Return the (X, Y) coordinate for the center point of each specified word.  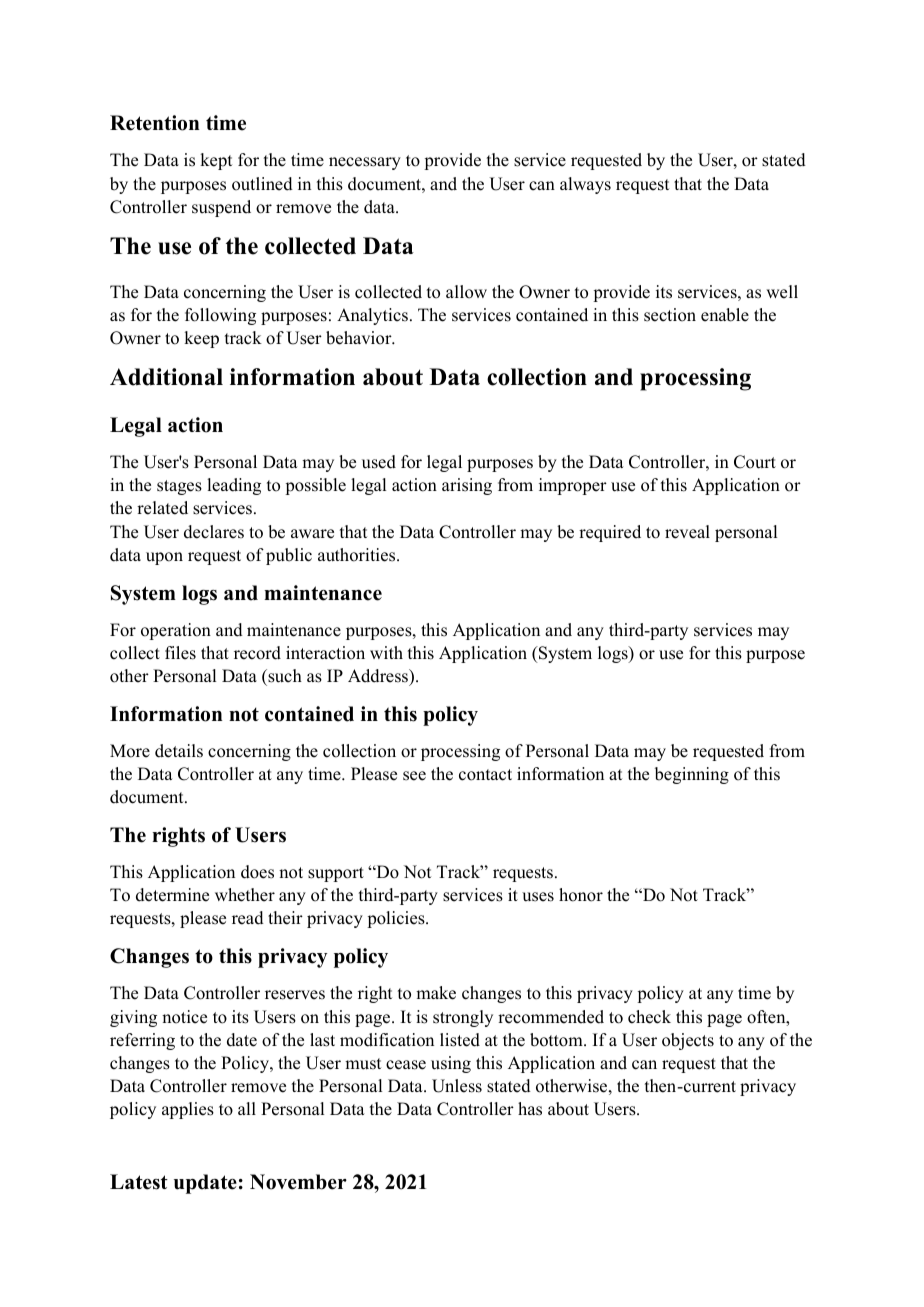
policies (397, 919)
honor (581, 895)
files (180, 653)
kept (216, 161)
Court (755, 462)
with (386, 652)
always (585, 185)
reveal (687, 532)
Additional (166, 377)
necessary (365, 163)
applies (188, 1110)
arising (467, 486)
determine (172, 895)
